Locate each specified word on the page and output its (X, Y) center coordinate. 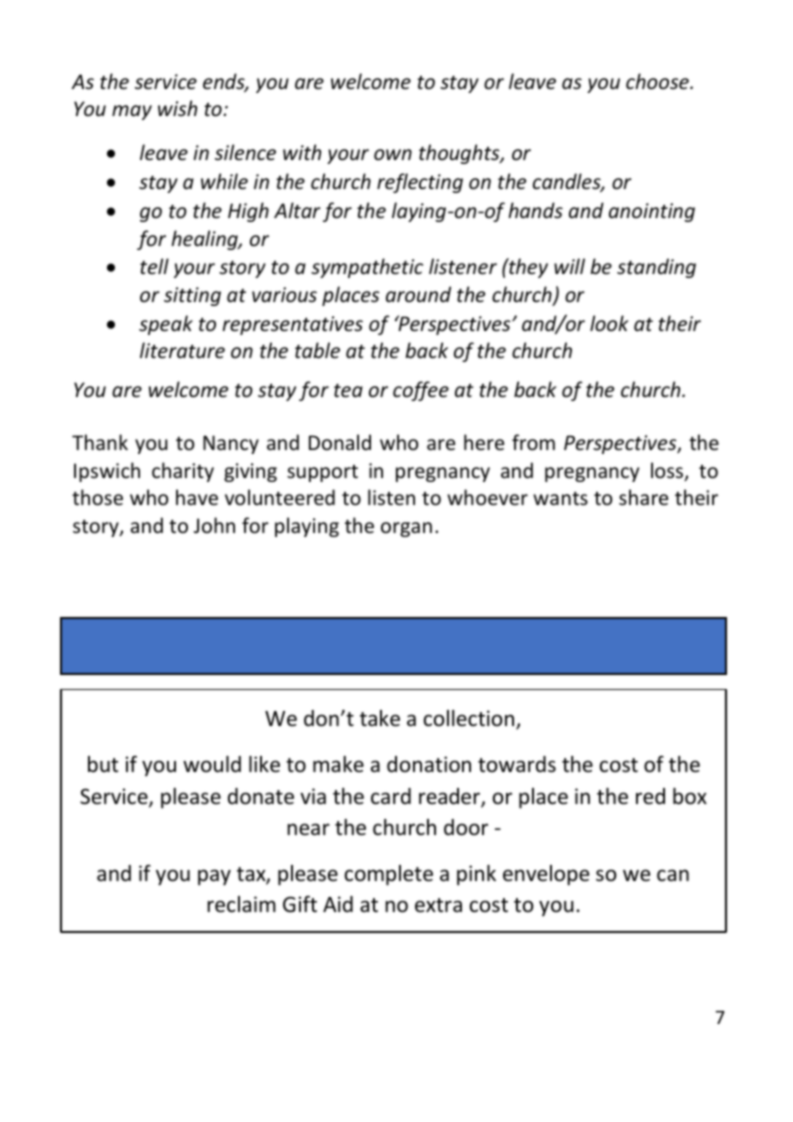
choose (658, 81)
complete (389, 875)
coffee (421, 391)
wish (177, 108)
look (609, 323)
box (690, 796)
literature (182, 350)
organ (406, 529)
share (643, 497)
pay (214, 877)
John (214, 525)
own (393, 155)
